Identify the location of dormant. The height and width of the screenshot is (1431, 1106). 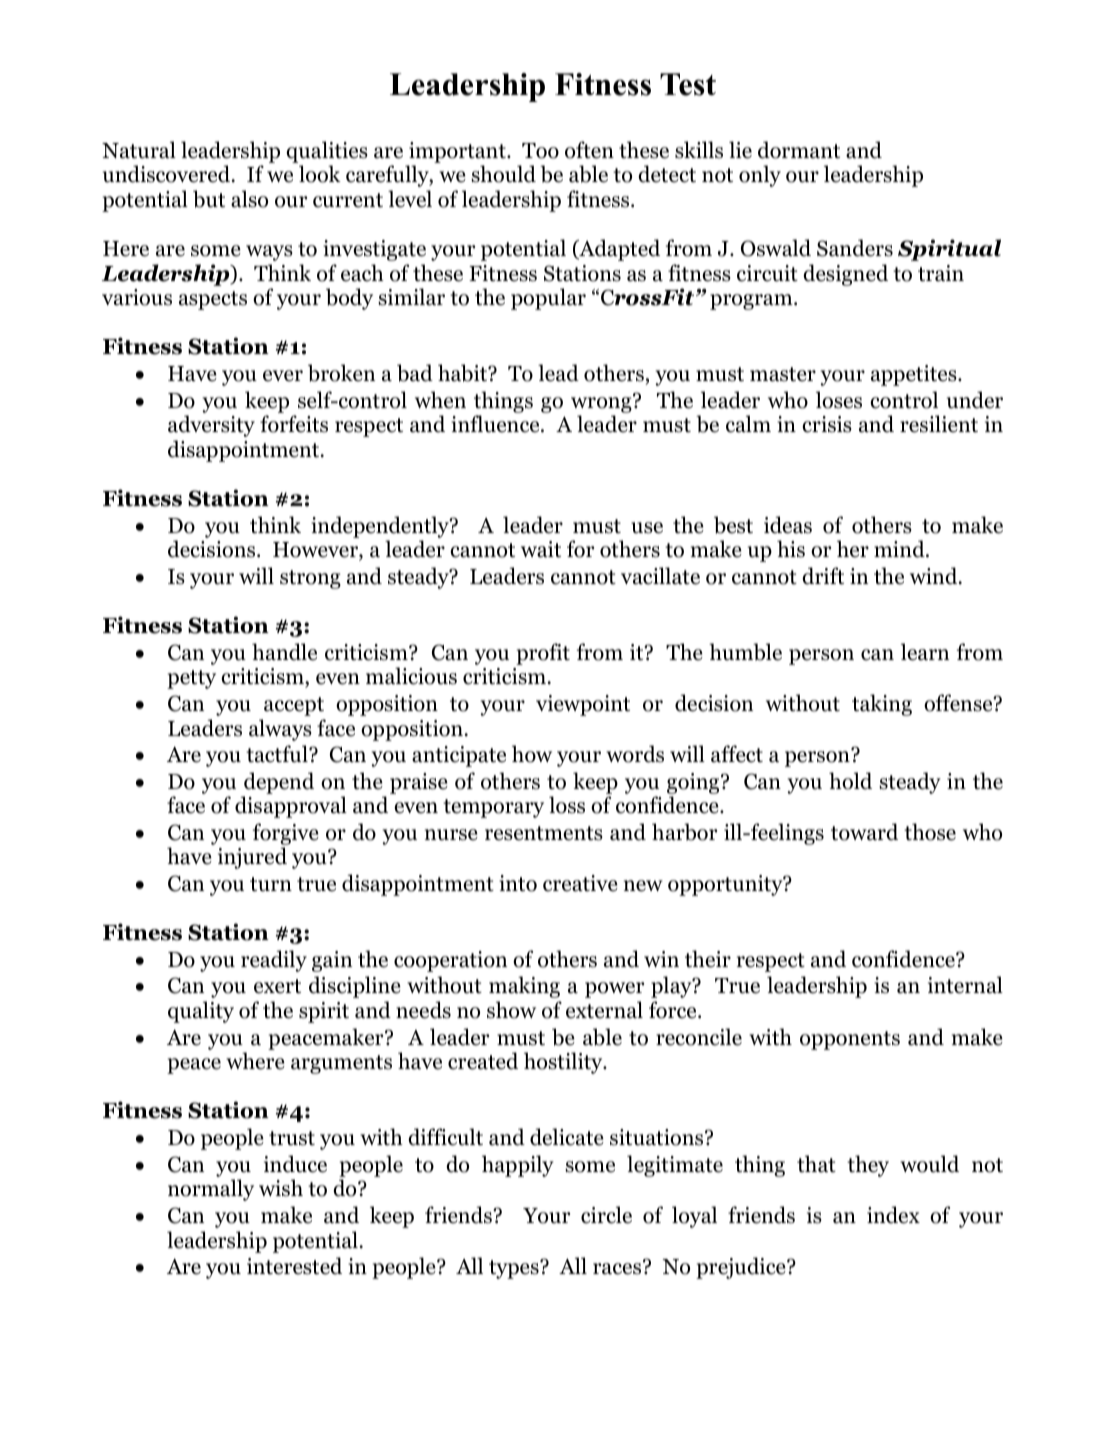
(799, 150).
